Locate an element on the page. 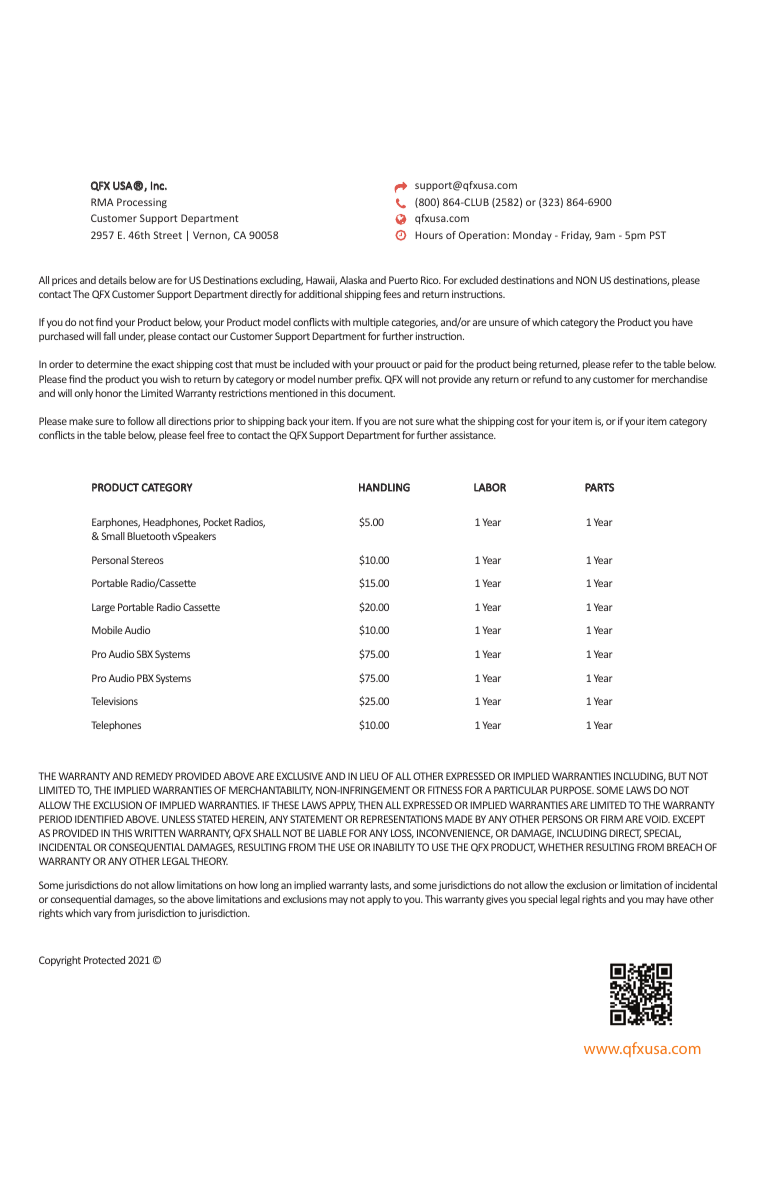  PURPOSE is located at coordinates (572, 790).
